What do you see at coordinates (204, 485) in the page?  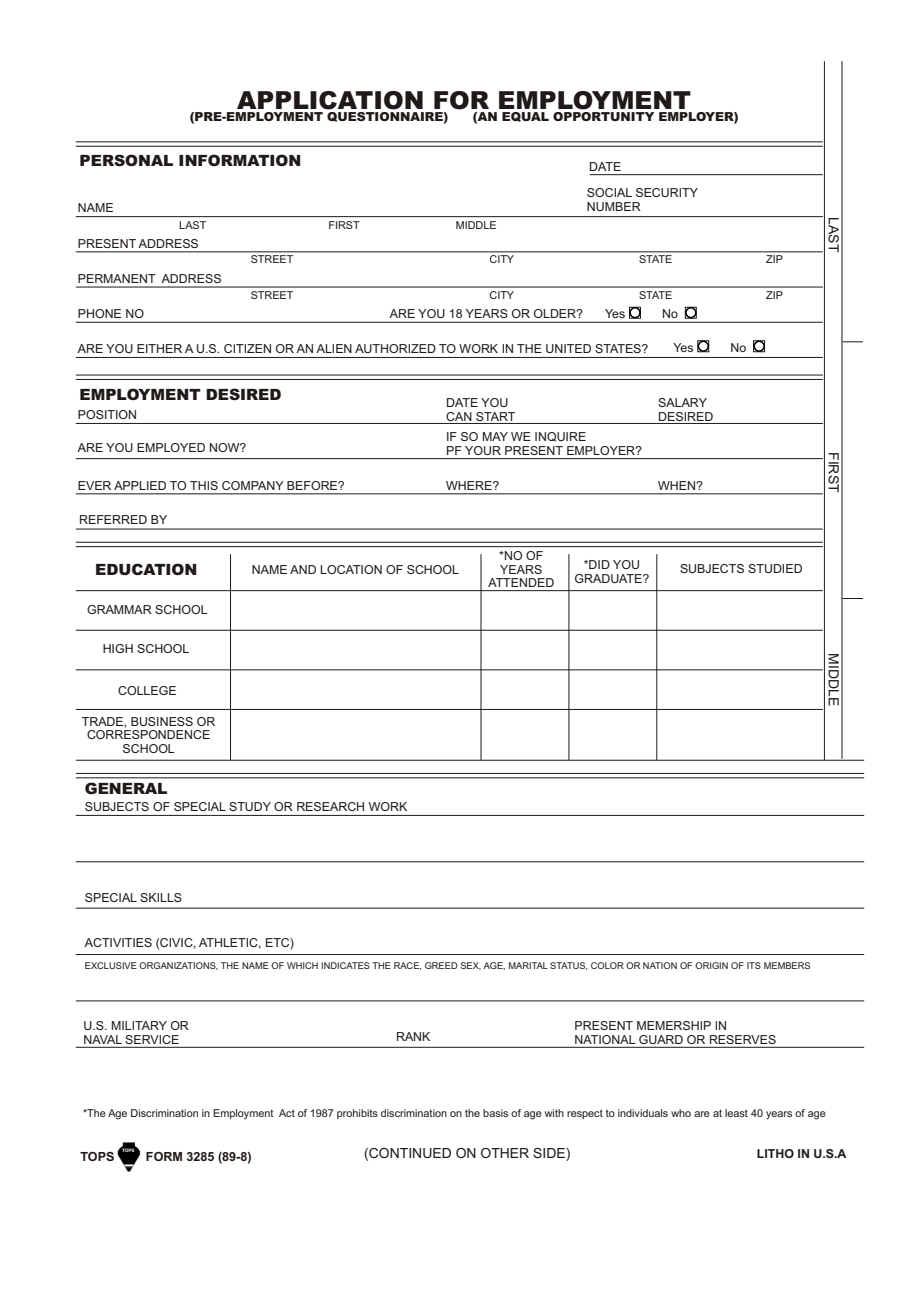 I see `THIS` at bounding box center [204, 485].
